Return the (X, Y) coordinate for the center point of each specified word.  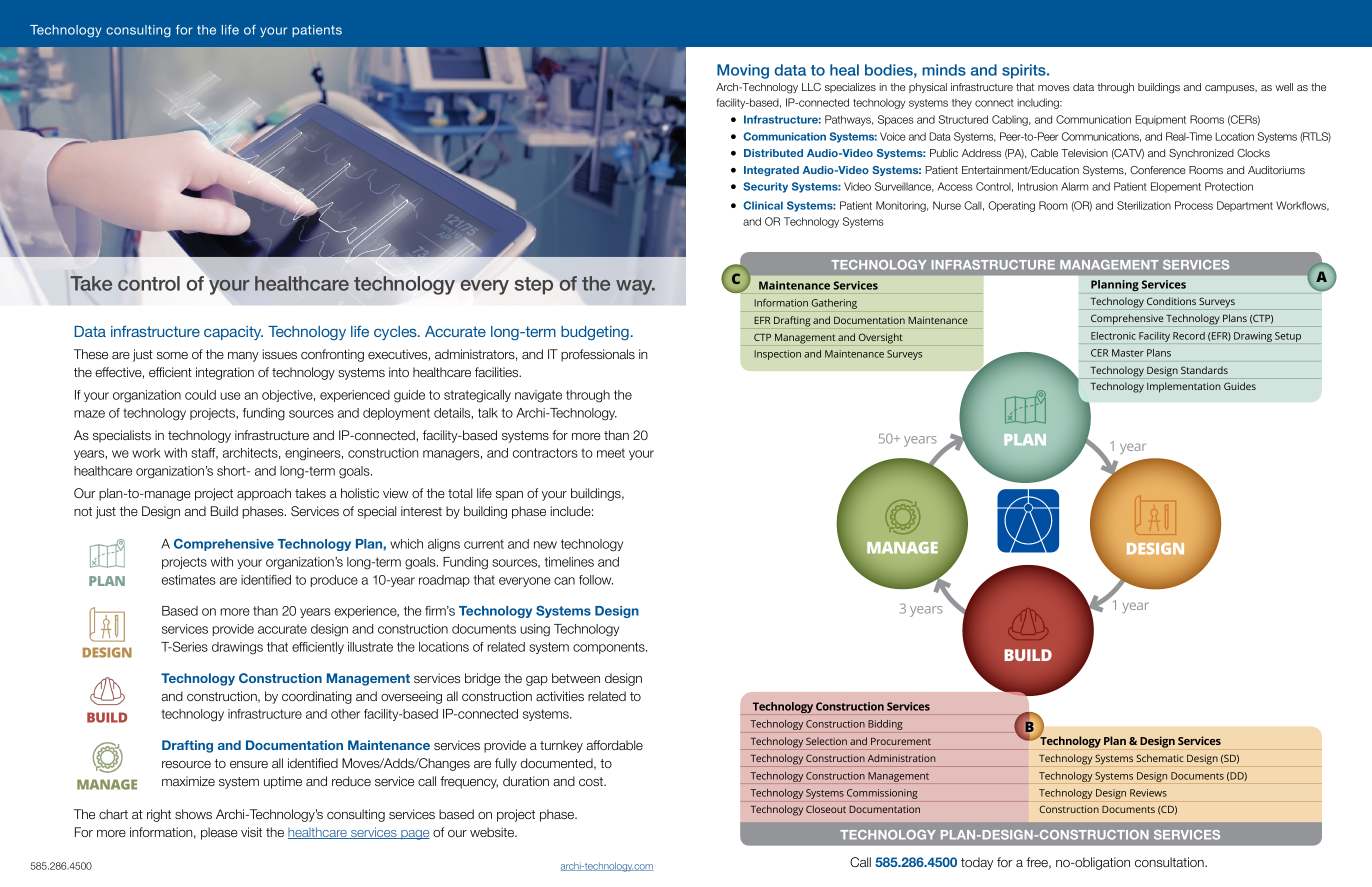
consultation (1170, 862)
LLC (811, 87)
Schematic (1160, 758)
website (493, 832)
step (534, 286)
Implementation (1184, 387)
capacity (233, 333)
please (219, 833)
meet (611, 453)
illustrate (370, 647)
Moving (743, 71)
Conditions (1171, 301)
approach (264, 494)
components (610, 648)
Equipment (1160, 120)
